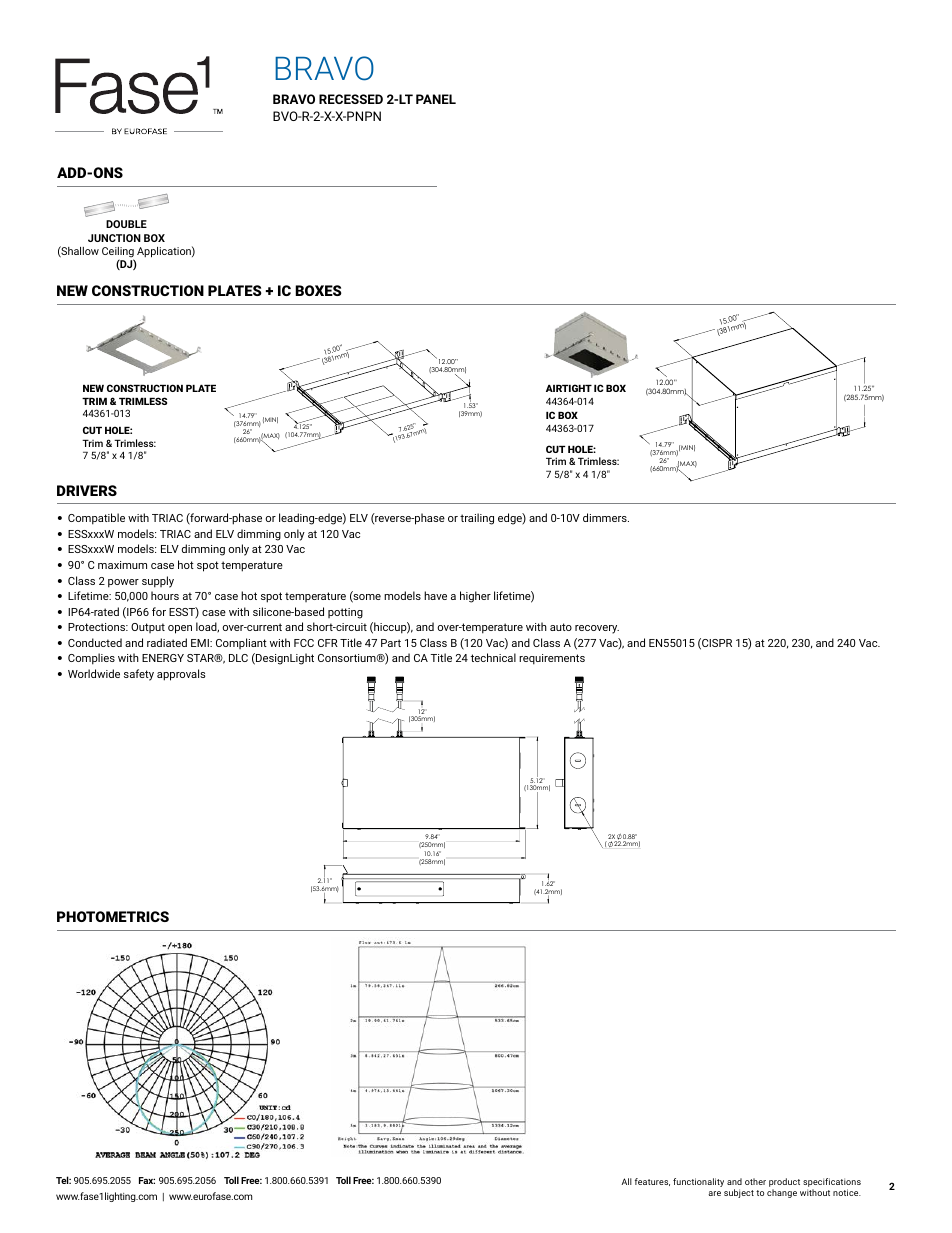 This screenshot has width=952, height=1233. I want to click on PANEL, so click(436, 99).
